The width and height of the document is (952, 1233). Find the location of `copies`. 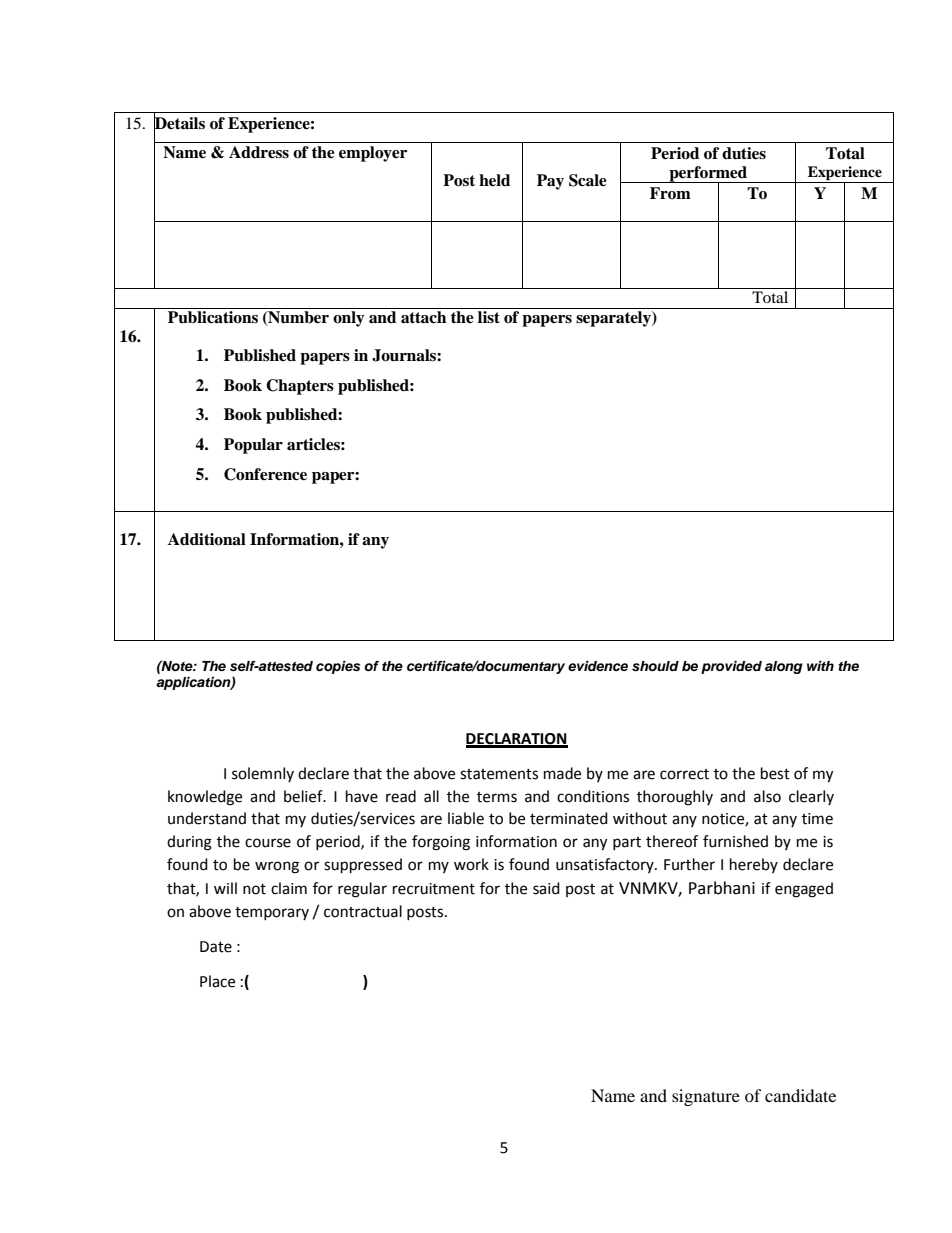

copies is located at coordinates (338, 667).
